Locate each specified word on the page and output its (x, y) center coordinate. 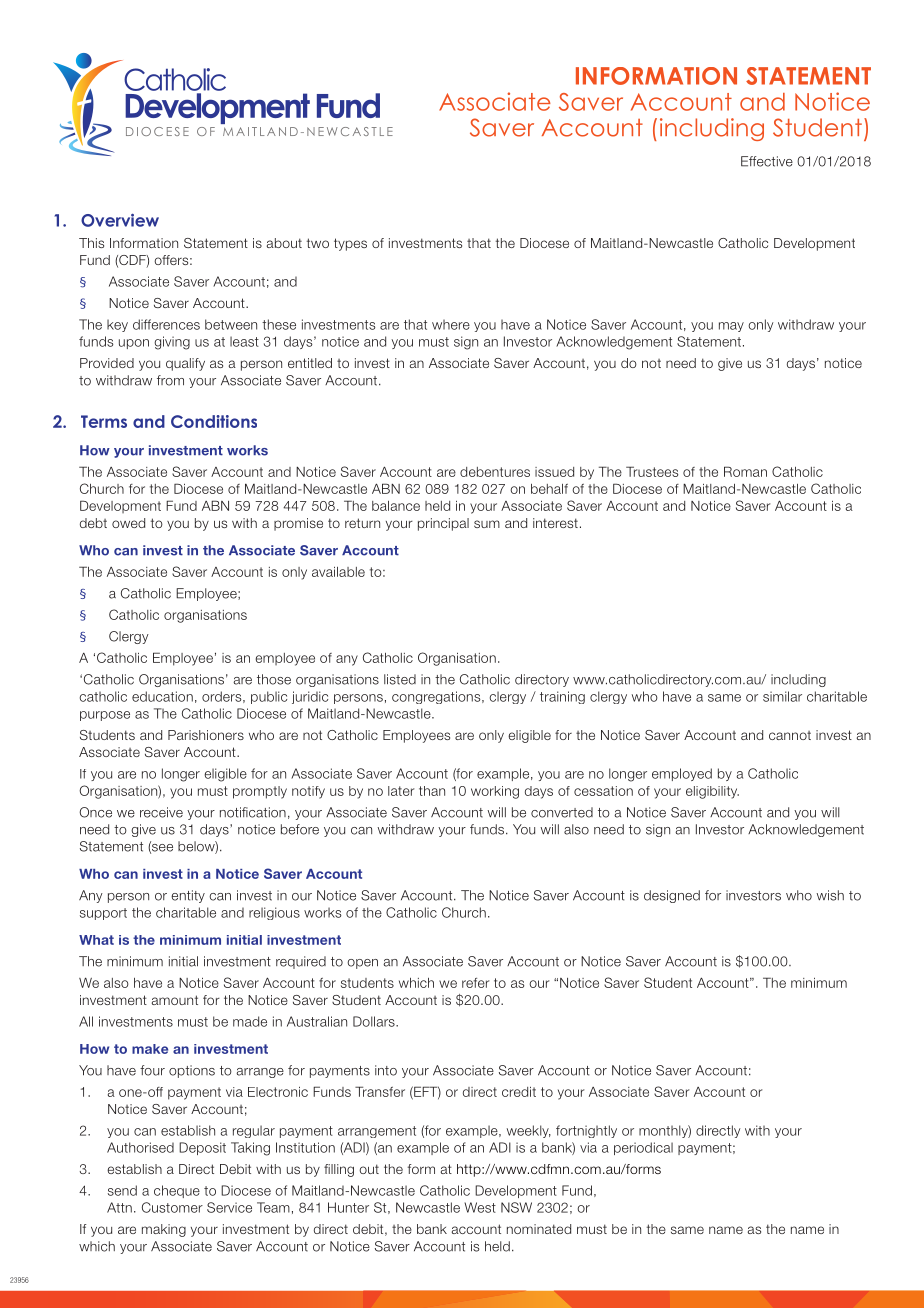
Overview (120, 220)
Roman (745, 471)
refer (476, 983)
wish (830, 895)
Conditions (214, 421)
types (350, 244)
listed (400, 679)
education (162, 696)
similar (782, 696)
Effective (767, 161)
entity (188, 896)
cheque (177, 1191)
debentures (495, 472)
